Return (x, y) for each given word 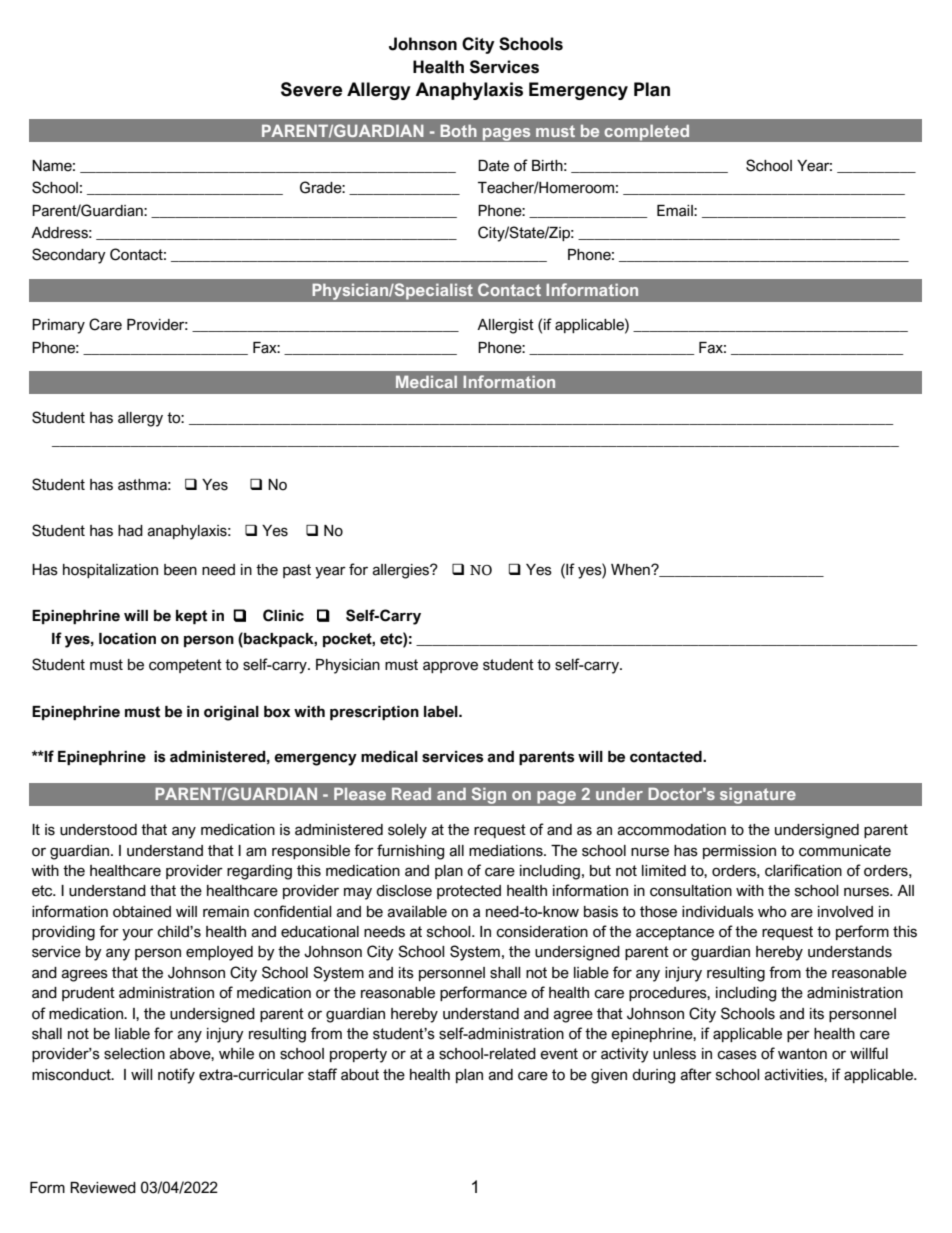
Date (493, 166)
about (360, 1075)
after (696, 1074)
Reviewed (103, 1188)
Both (458, 130)
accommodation (671, 830)
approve (450, 667)
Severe (311, 89)
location (127, 639)
